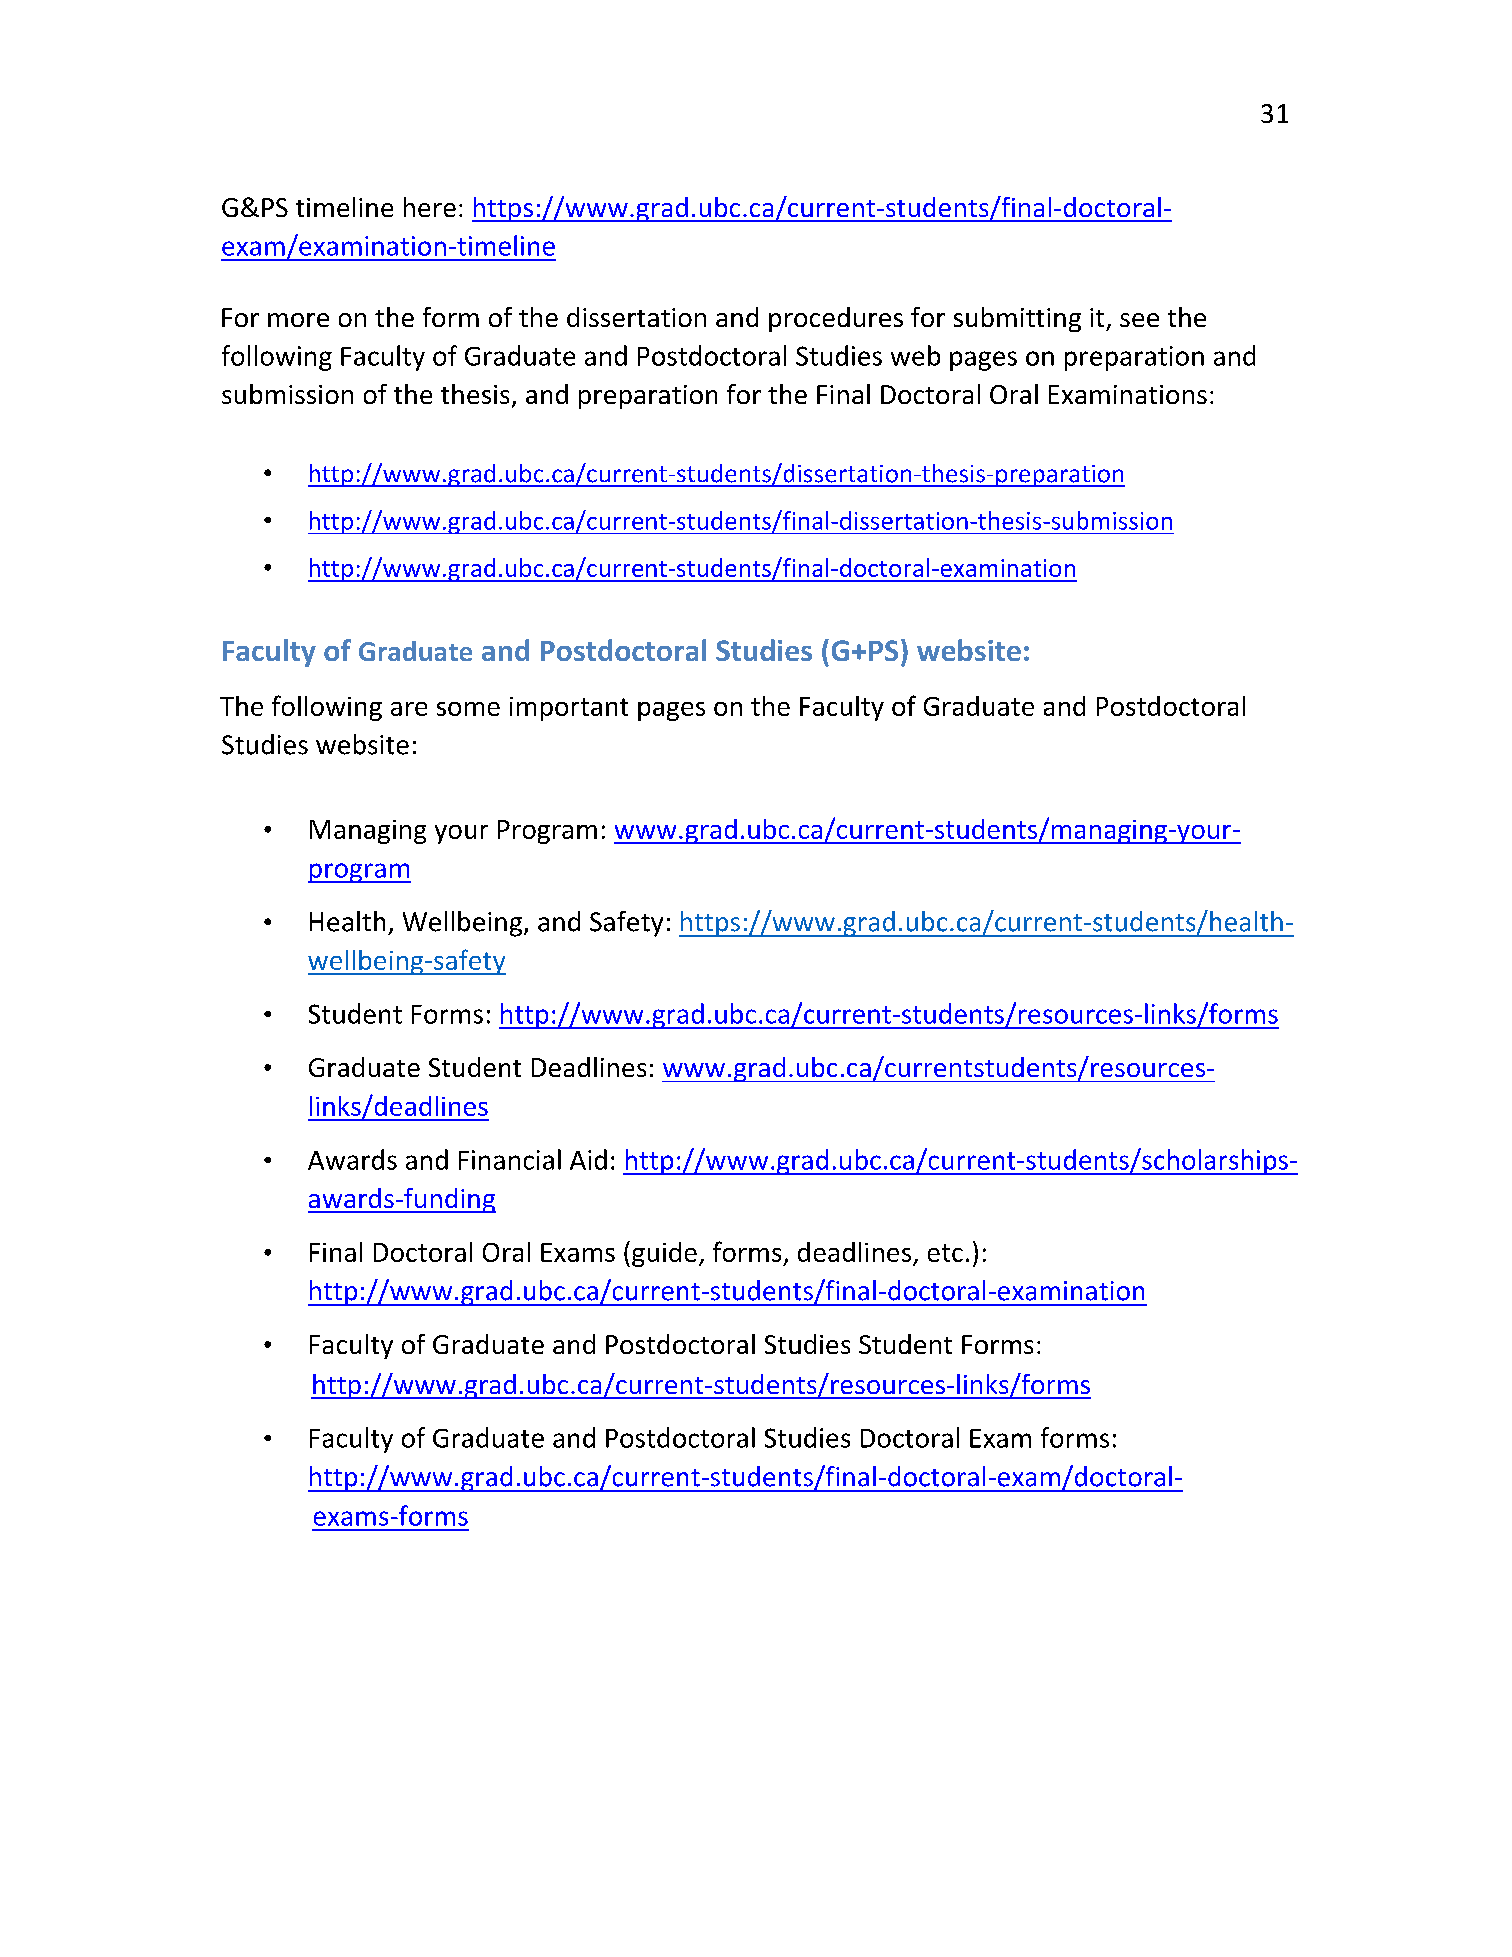  What do you see at coordinates (836, 319) in the screenshot?
I see `procedures` at bounding box center [836, 319].
